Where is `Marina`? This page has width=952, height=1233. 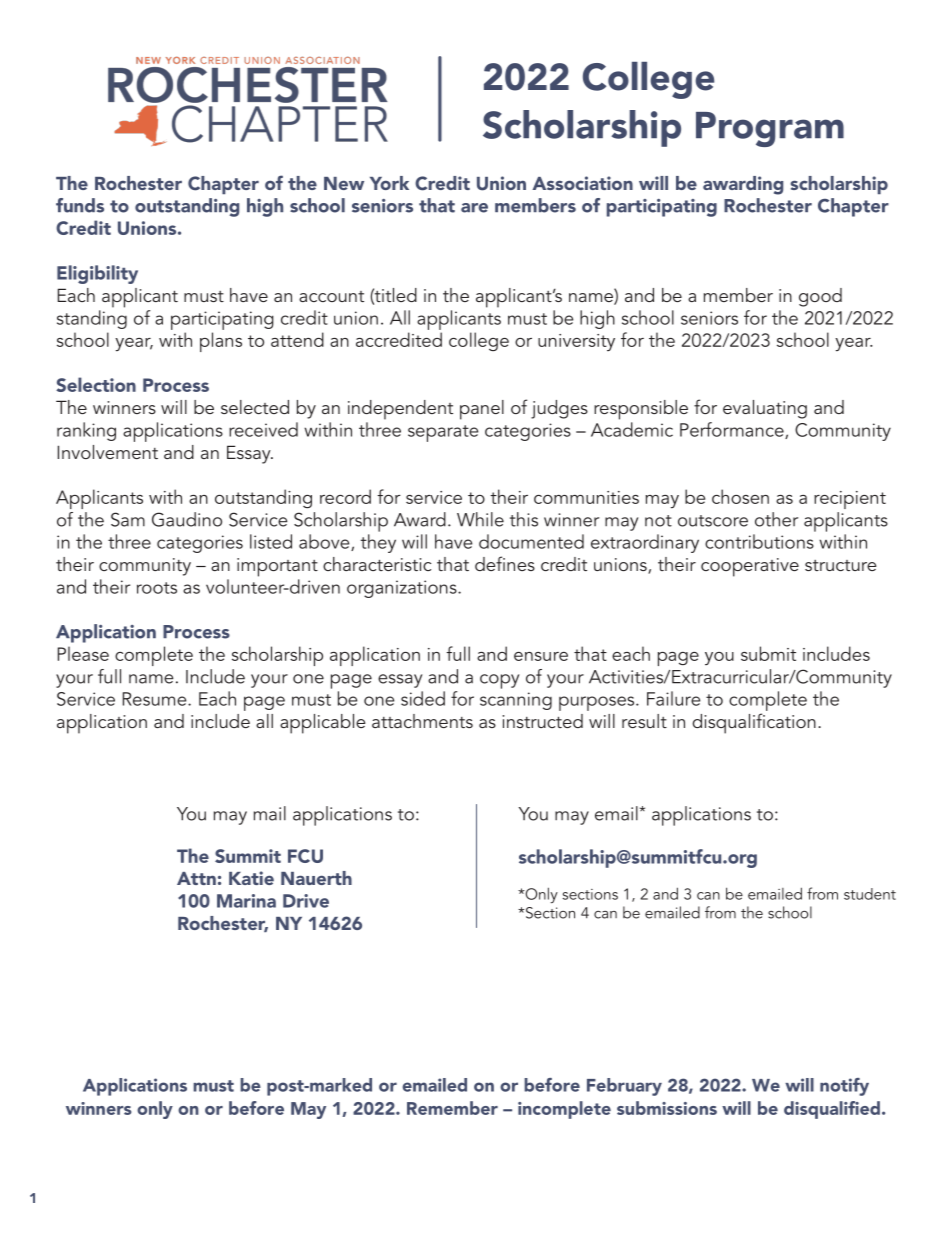
Marina is located at coordinates (246, 901).
